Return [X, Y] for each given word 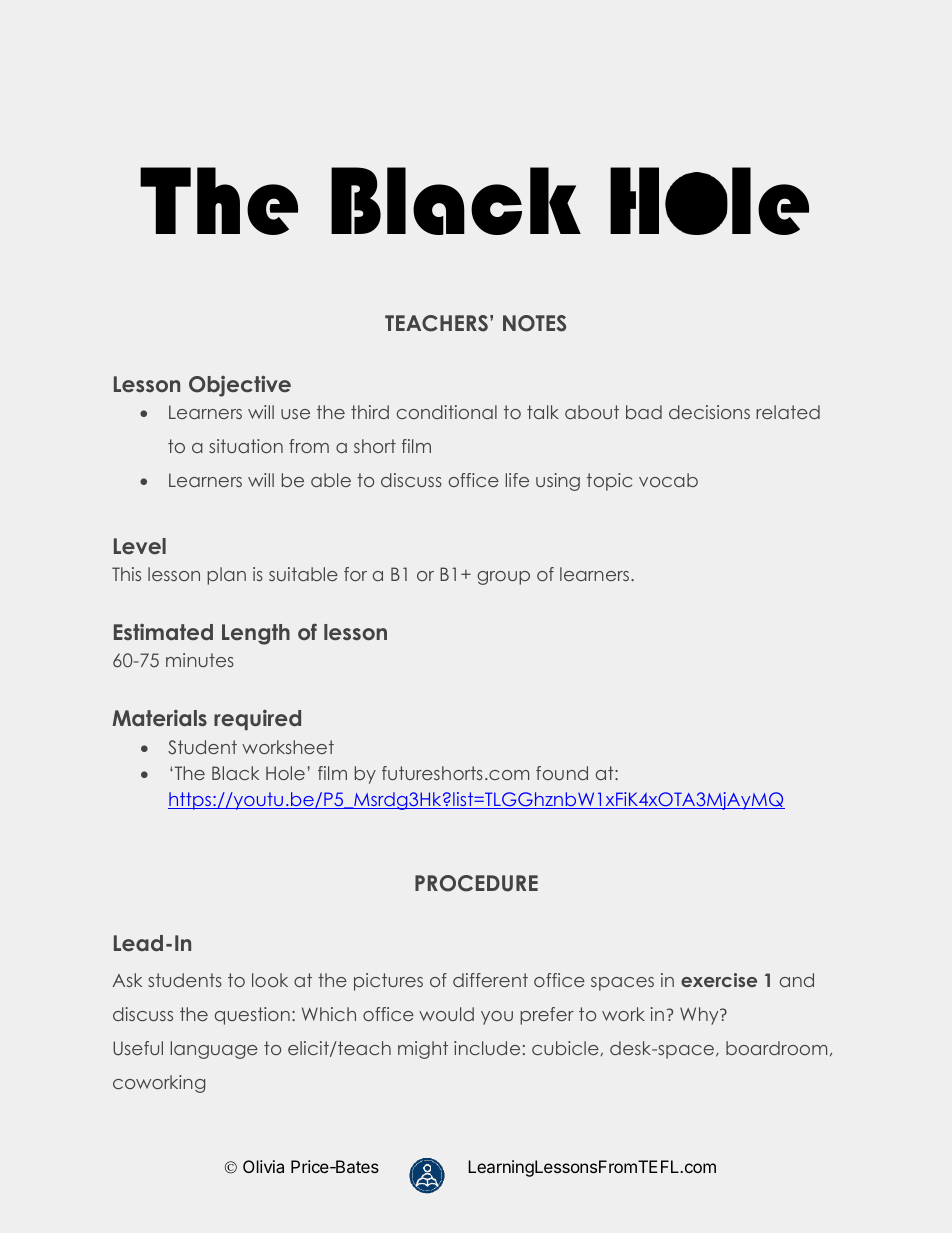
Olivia [263, 1166]
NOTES [534, 323]
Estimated [163, 632]
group [503, 578]
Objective [240, 386]
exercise [719, 980]
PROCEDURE [476, 883]
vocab [668, 480]
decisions [709, 412]
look [270, 980]
